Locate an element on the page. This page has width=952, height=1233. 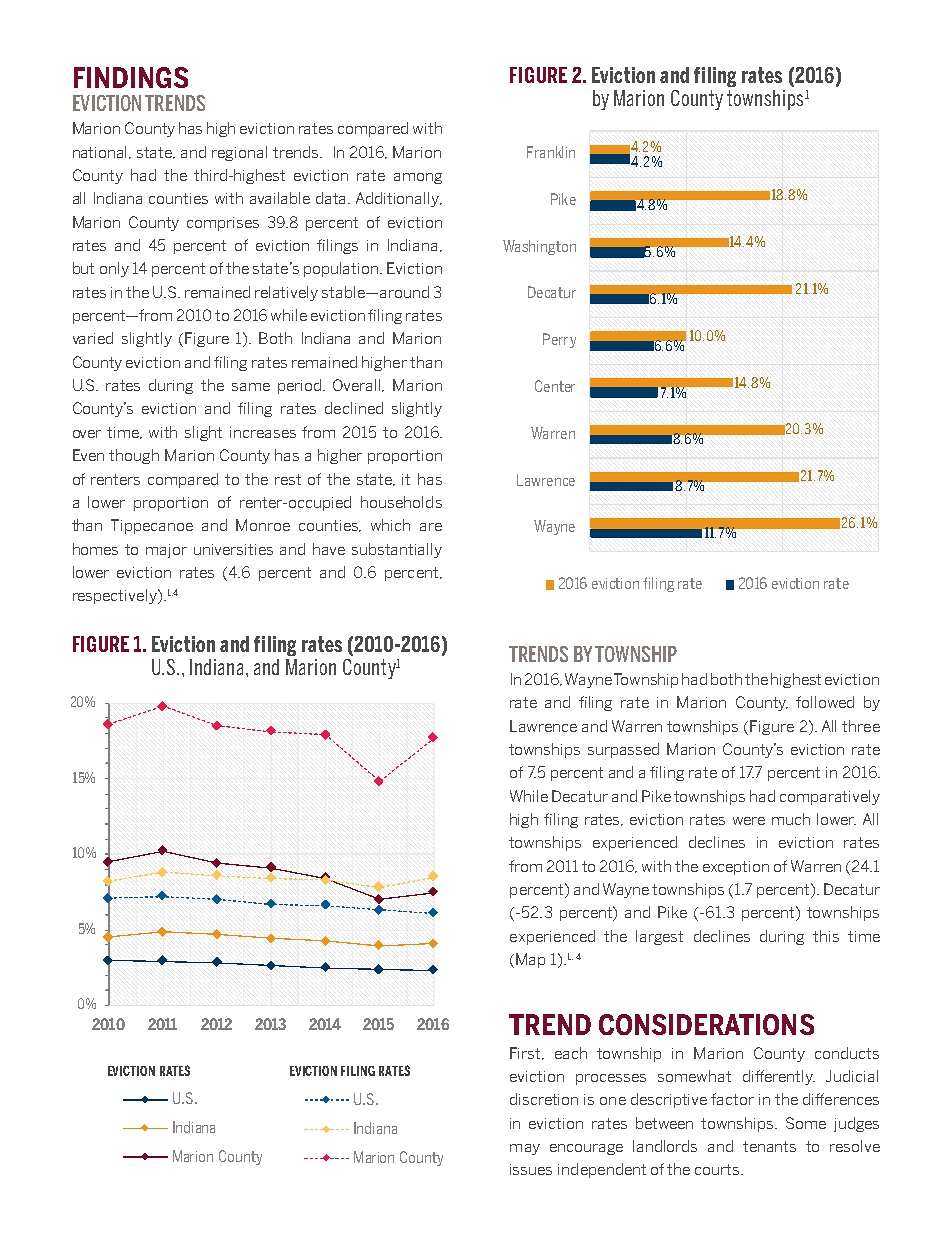
households is located at coordinates (401, 502).
